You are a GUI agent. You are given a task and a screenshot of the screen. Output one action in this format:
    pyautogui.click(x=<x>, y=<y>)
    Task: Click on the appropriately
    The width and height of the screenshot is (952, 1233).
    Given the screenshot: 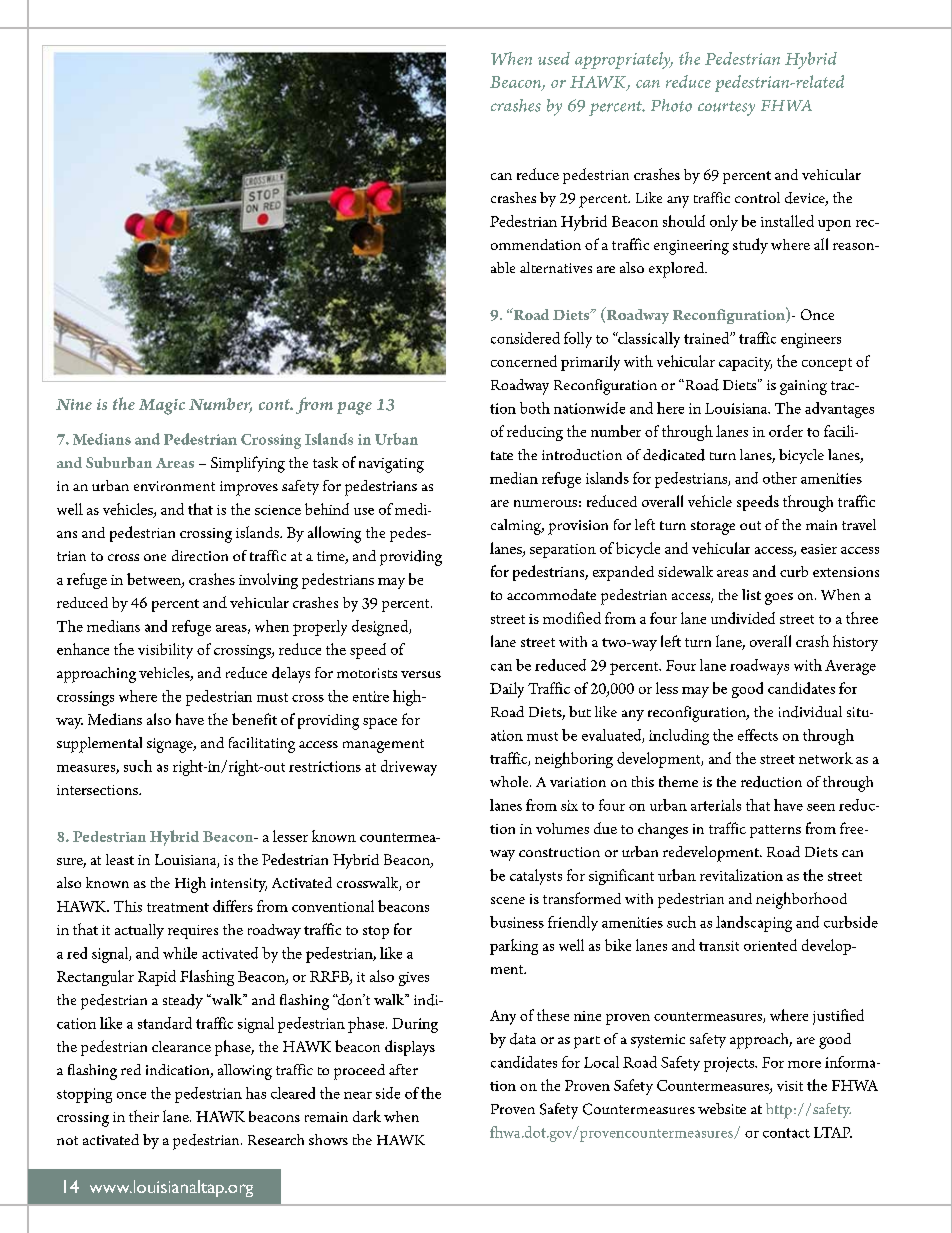 What is the action you would take?
    pyautogui.click(x=624, y=60)
